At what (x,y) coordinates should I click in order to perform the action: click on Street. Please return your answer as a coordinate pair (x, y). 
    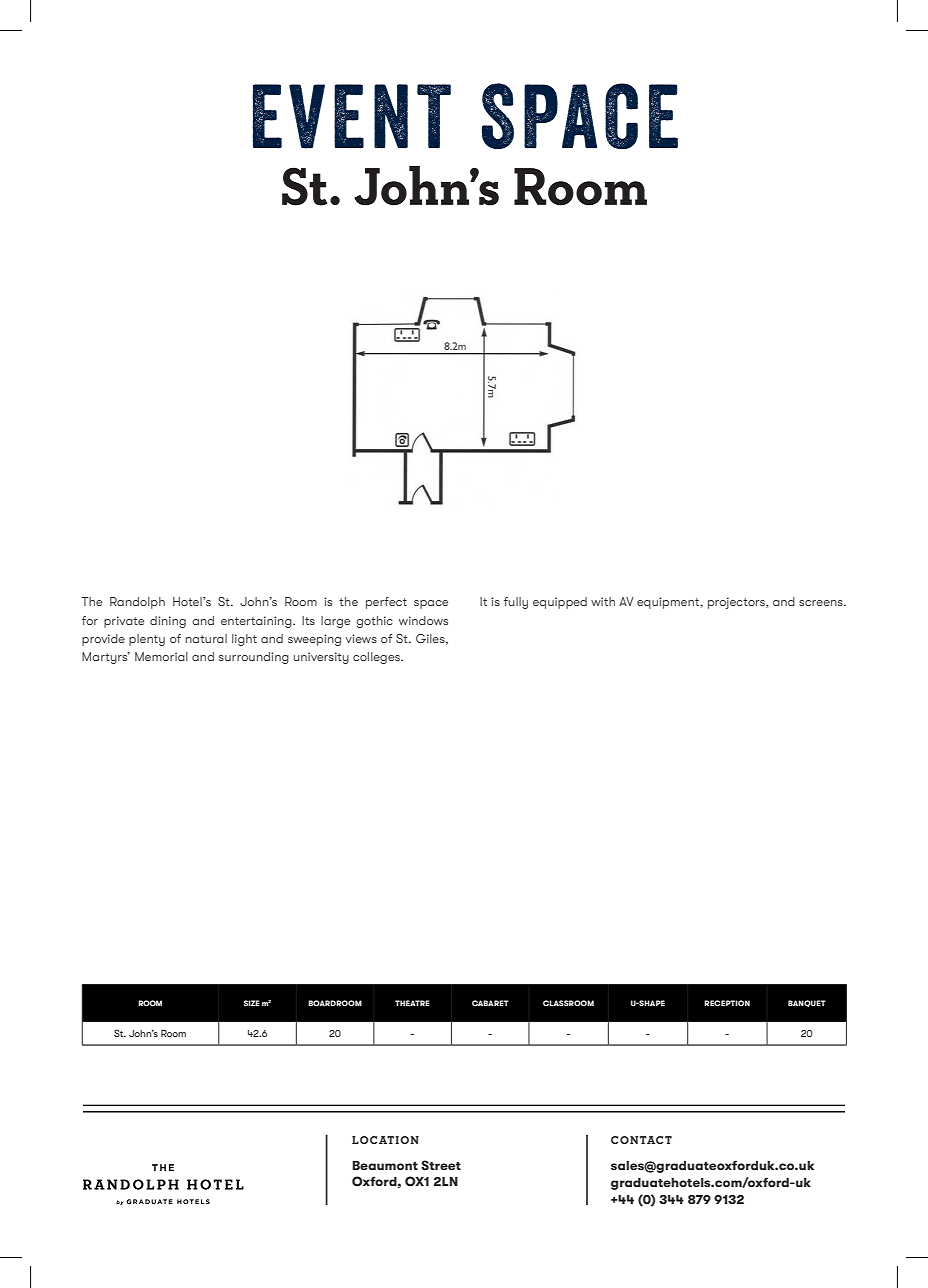
    Looking at the image, I should click on (441, 1165).
